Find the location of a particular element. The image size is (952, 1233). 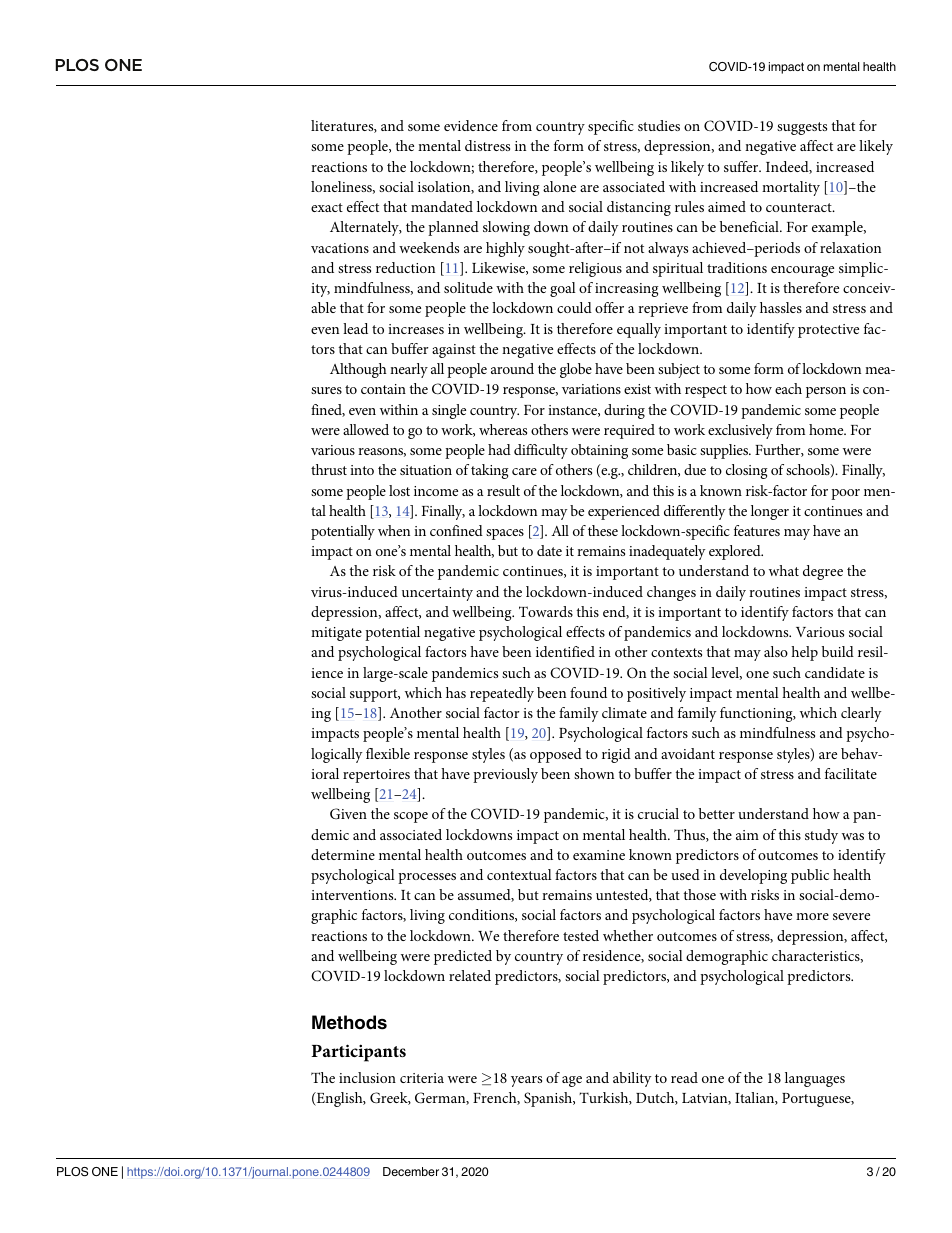

suggests is located at coordinates (802, 128).
